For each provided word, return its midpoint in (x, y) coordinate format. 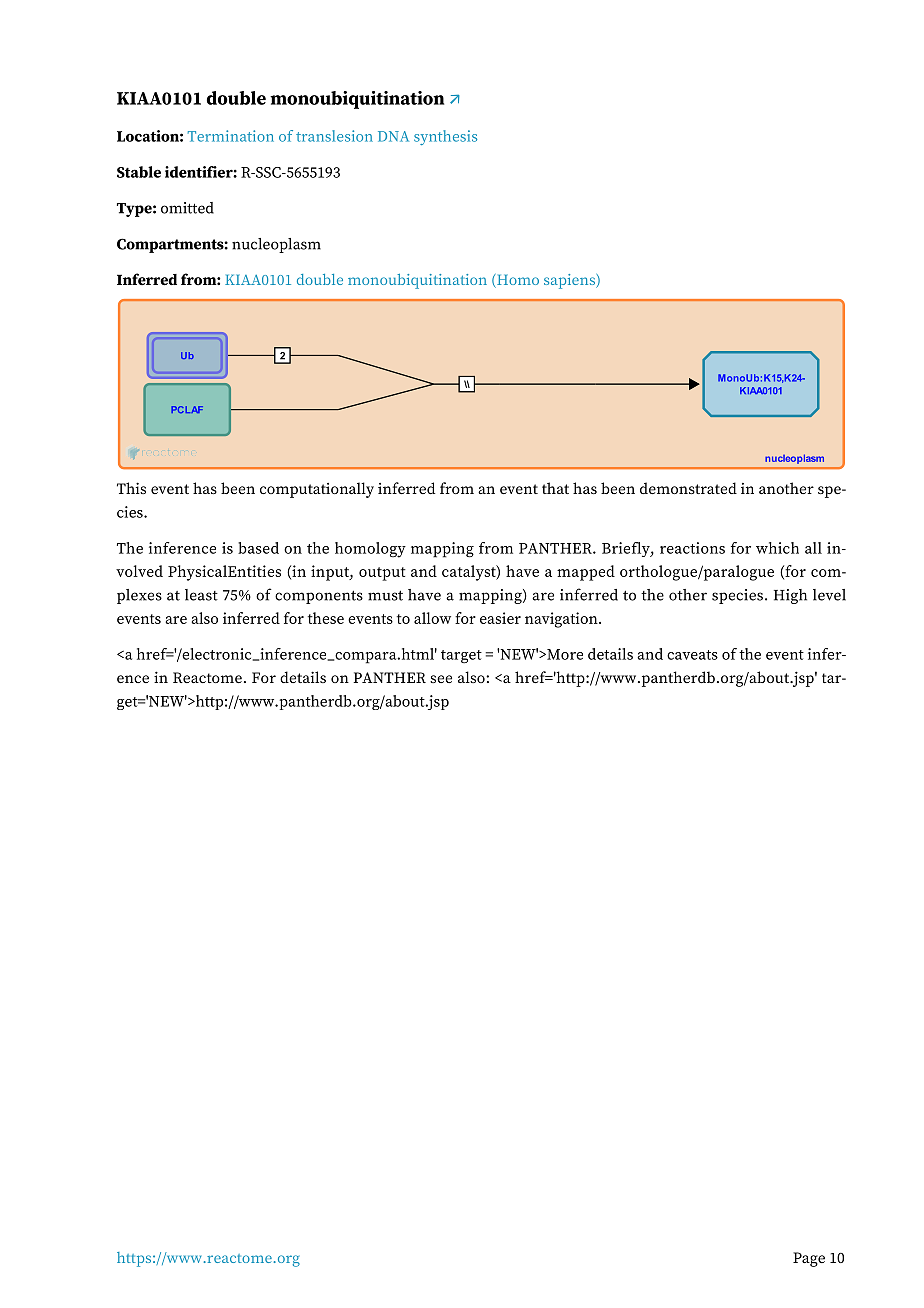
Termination (231, 136)
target (461, 657)
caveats (692, 655)
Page (809, 1259)
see (441, 679)
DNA (393, 136)
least (201, 595)
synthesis (445, 137)
